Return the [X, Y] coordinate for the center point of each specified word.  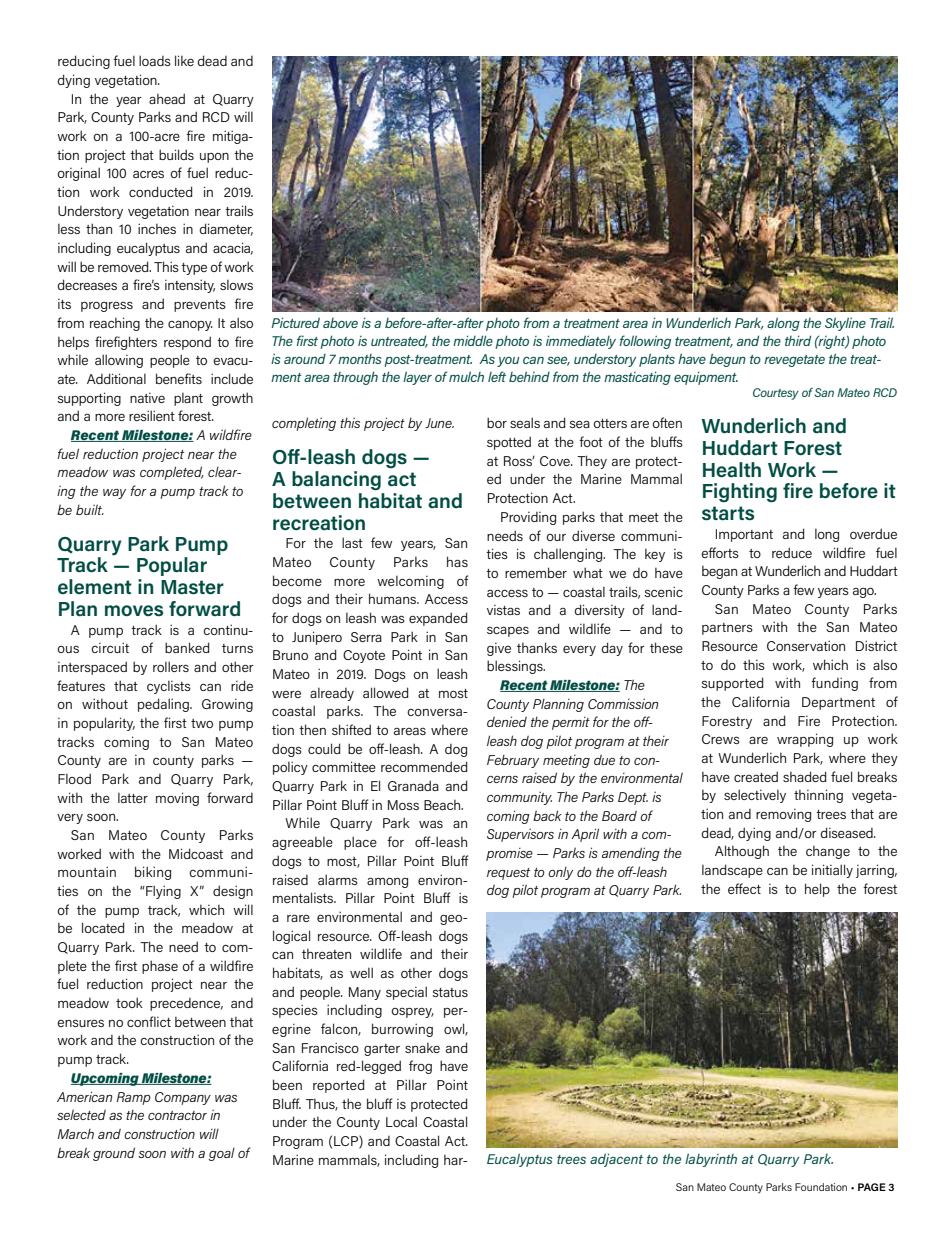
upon [214, 158]
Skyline [845, 324]
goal [222, 1154]
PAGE [872, 1187]
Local [401, 1121]
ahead [167, 98]
